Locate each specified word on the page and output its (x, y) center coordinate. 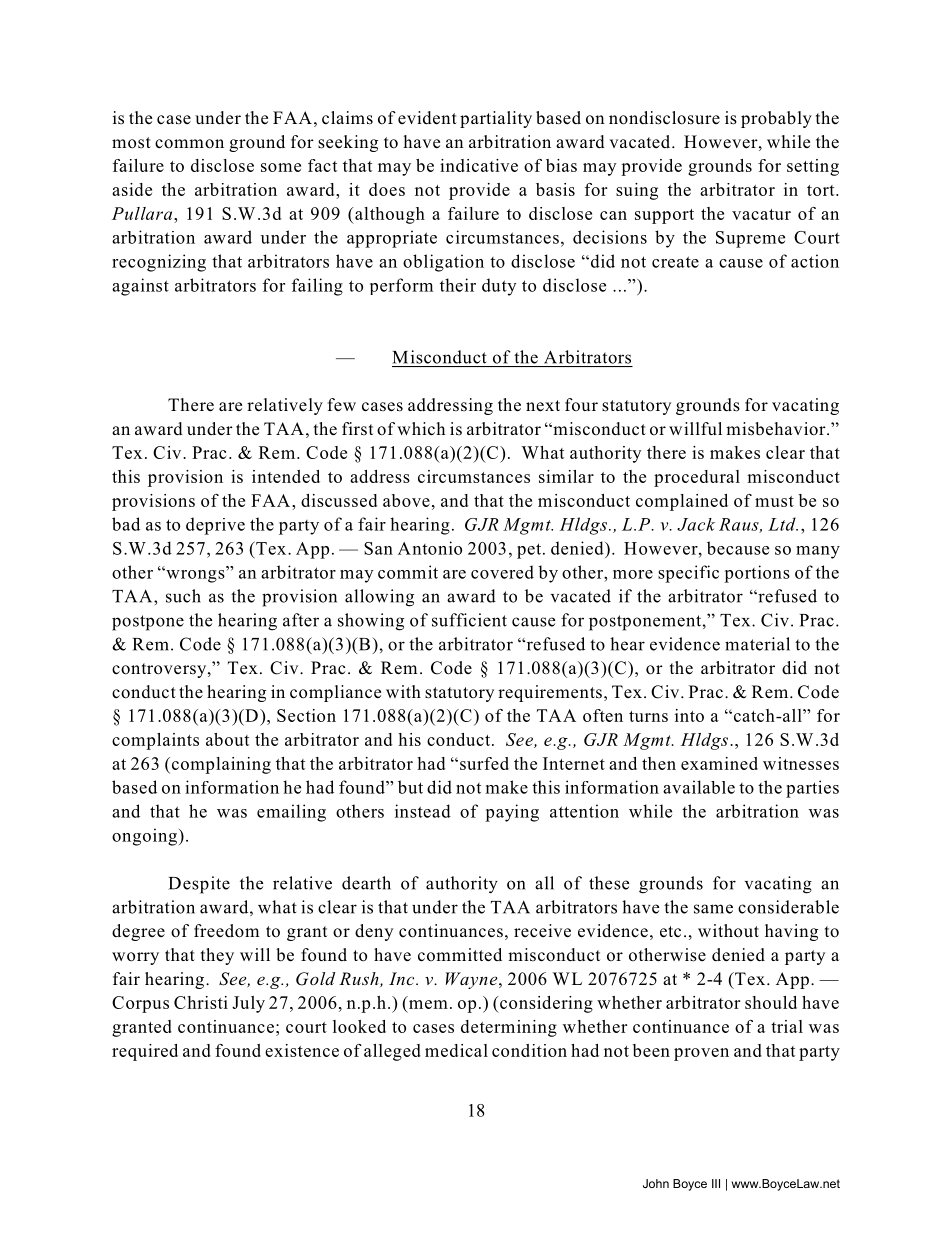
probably (776, 119)
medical (456, 1050)
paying (512, 813)
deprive (215, 526)
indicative (479, 165)
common (189, 144)
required (145, 1052)
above (406, 500)
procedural (697, 478)
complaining (220, 765)
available (699, 787)
